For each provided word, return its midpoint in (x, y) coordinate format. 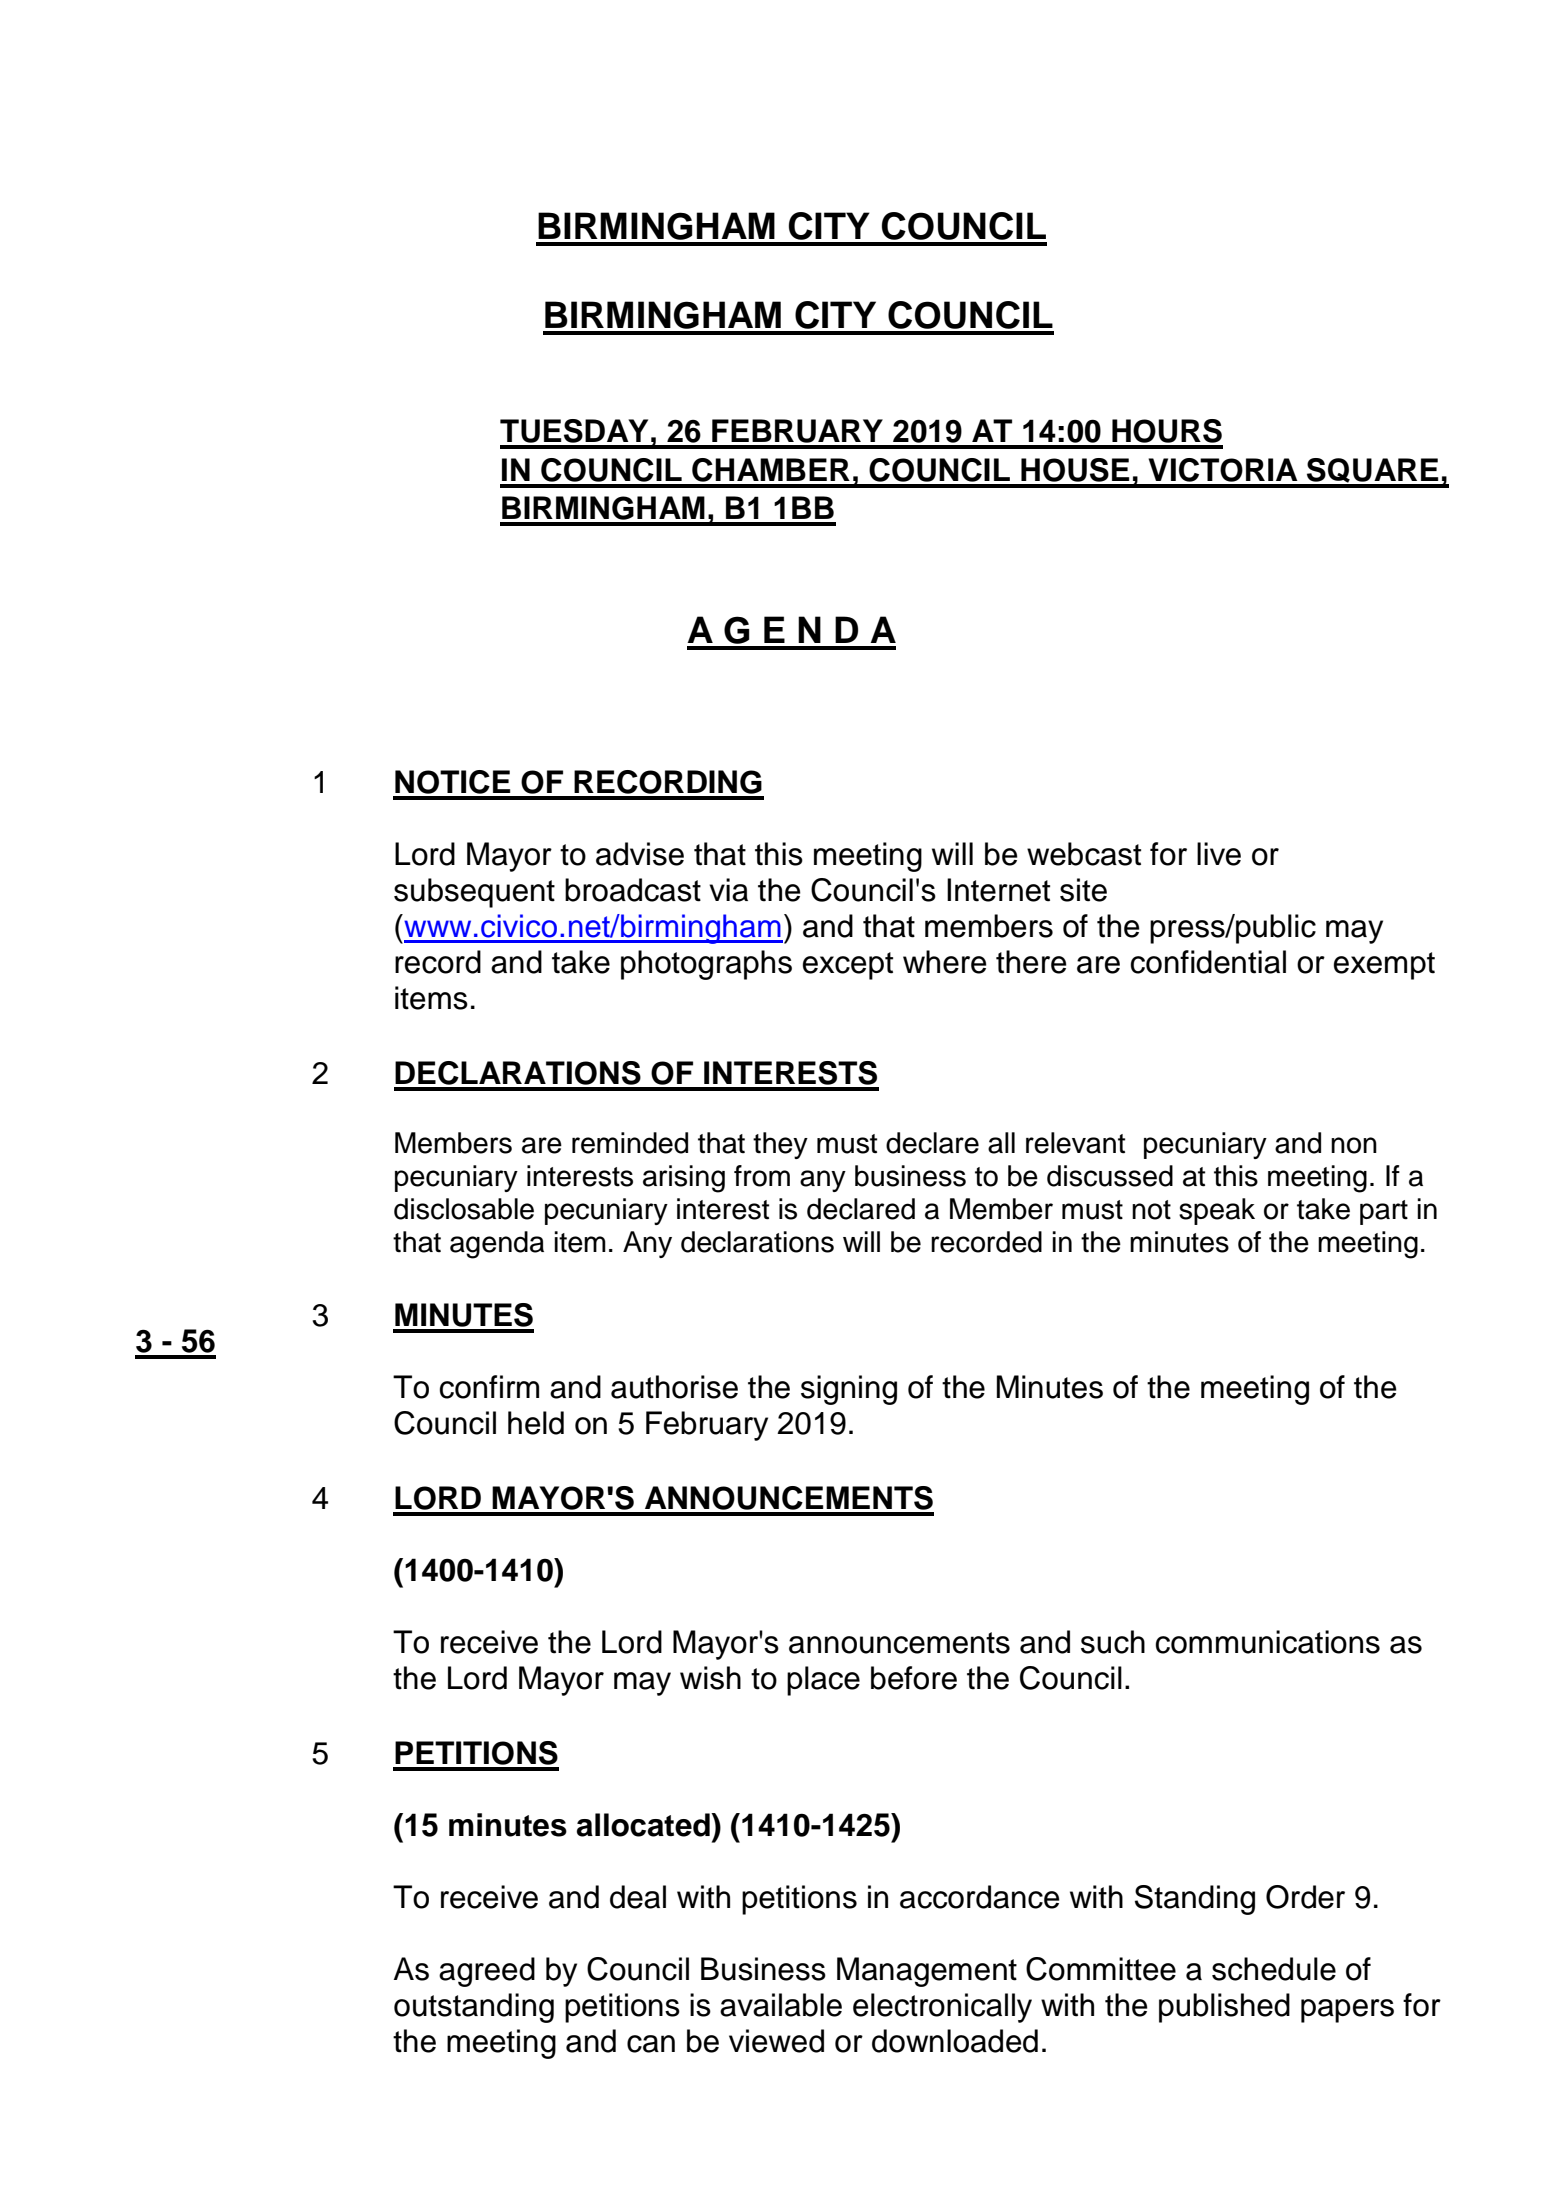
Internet (998, 890)
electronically (942, 2008)
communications (1268, 1642)
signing (849, 1390)
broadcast (633, 890)
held (536, 1423)
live (1219, 854)
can (651, 2044)
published (1224, 2008)
